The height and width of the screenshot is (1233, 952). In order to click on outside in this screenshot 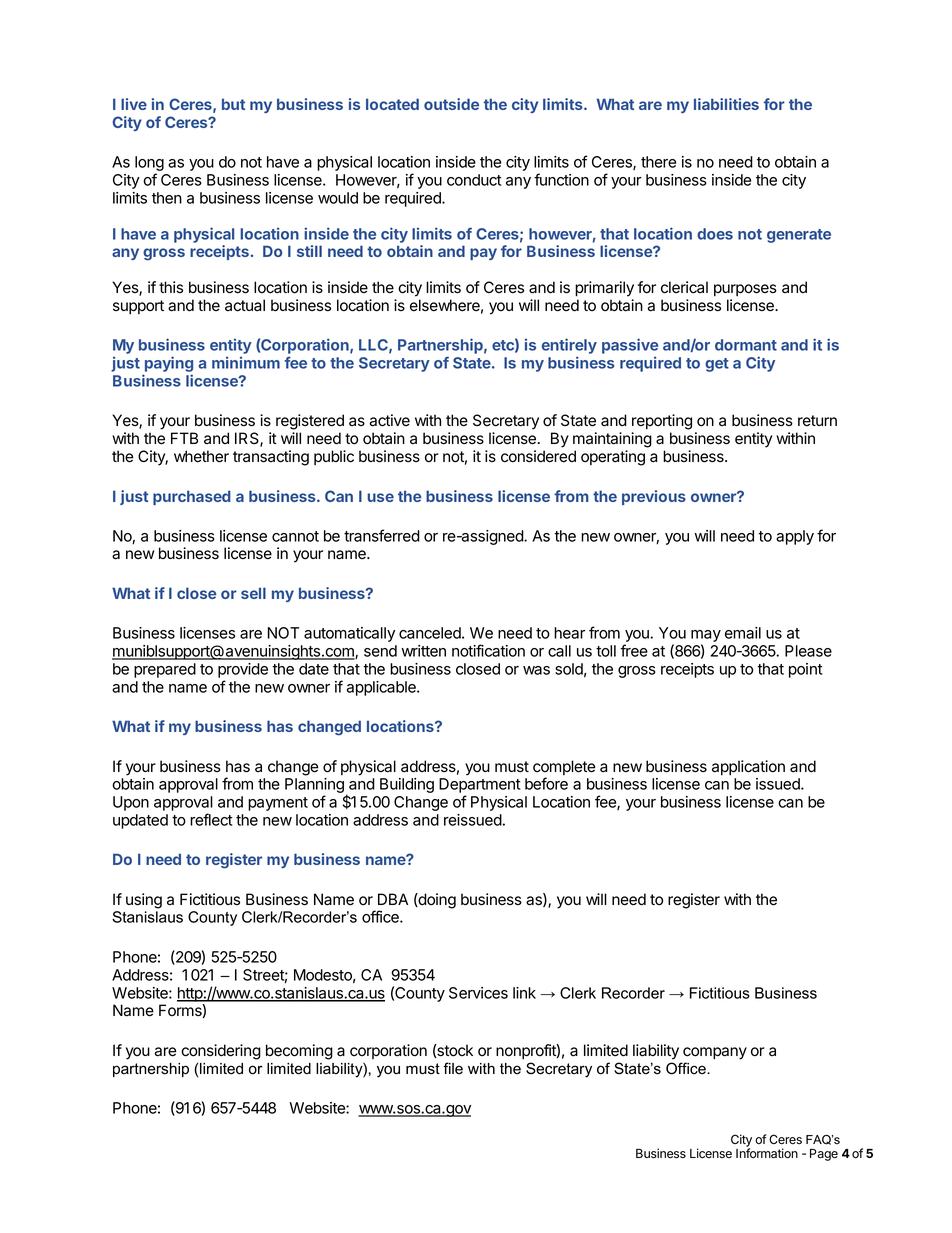, I will do `click(451, 104)`.
